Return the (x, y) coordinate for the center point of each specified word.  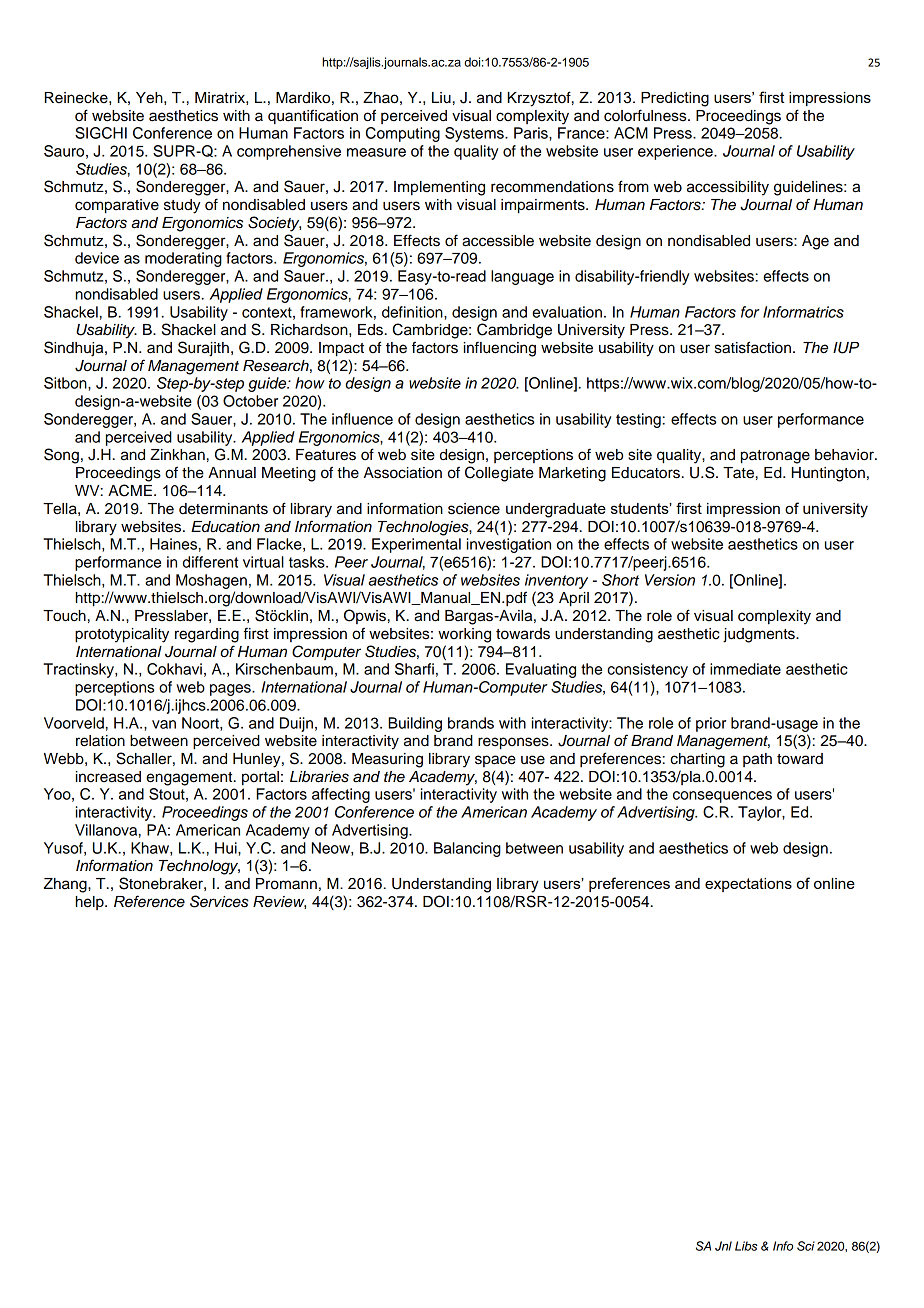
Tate (738, 473)
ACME (130, 490)
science (474, 509)
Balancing (467, 849)
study (182, 206)
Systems (475, 134)
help (91, 903)
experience (676, 152)
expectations (748, 885)
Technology (199, 867)
